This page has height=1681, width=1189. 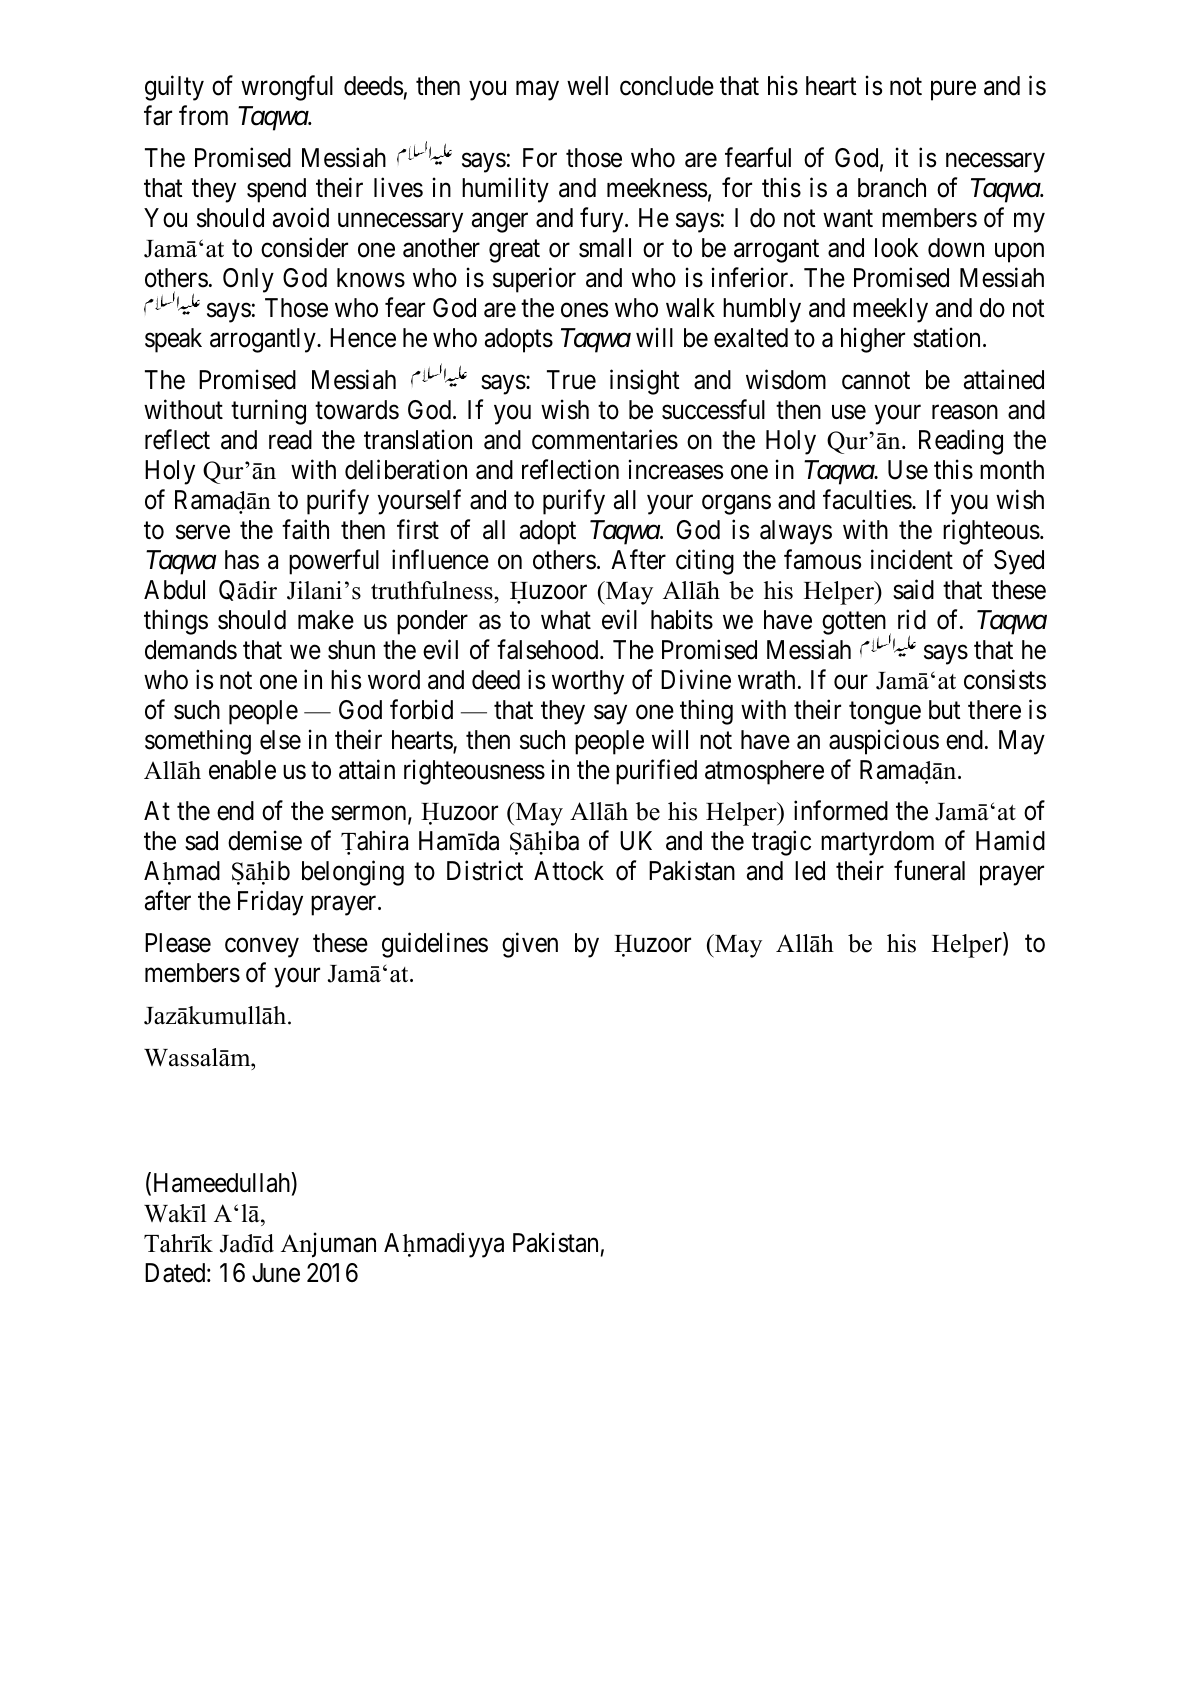 I want to click on wrongful, so click(x=287, y=88).
